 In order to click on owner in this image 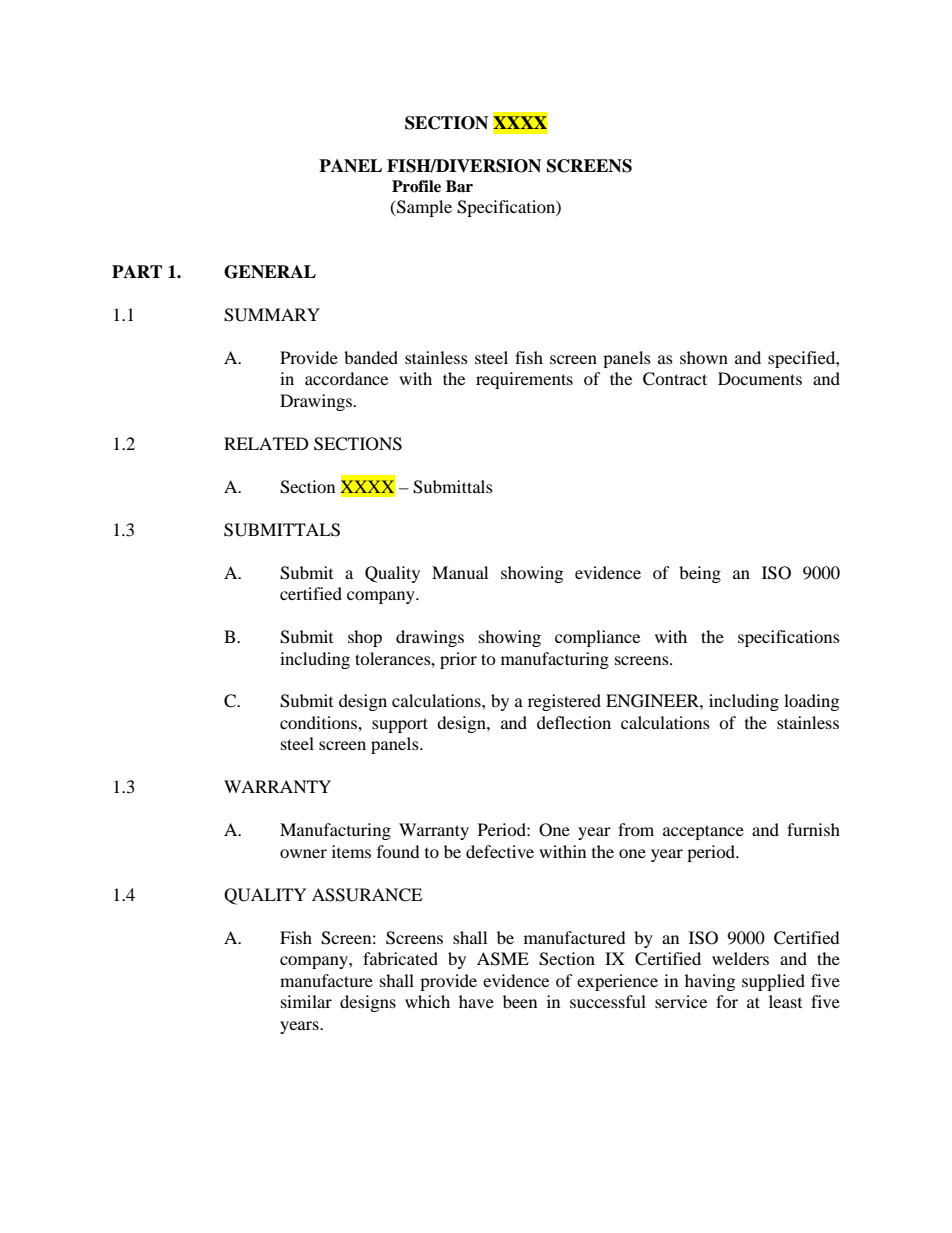, I will do `click(303, 853)`.
